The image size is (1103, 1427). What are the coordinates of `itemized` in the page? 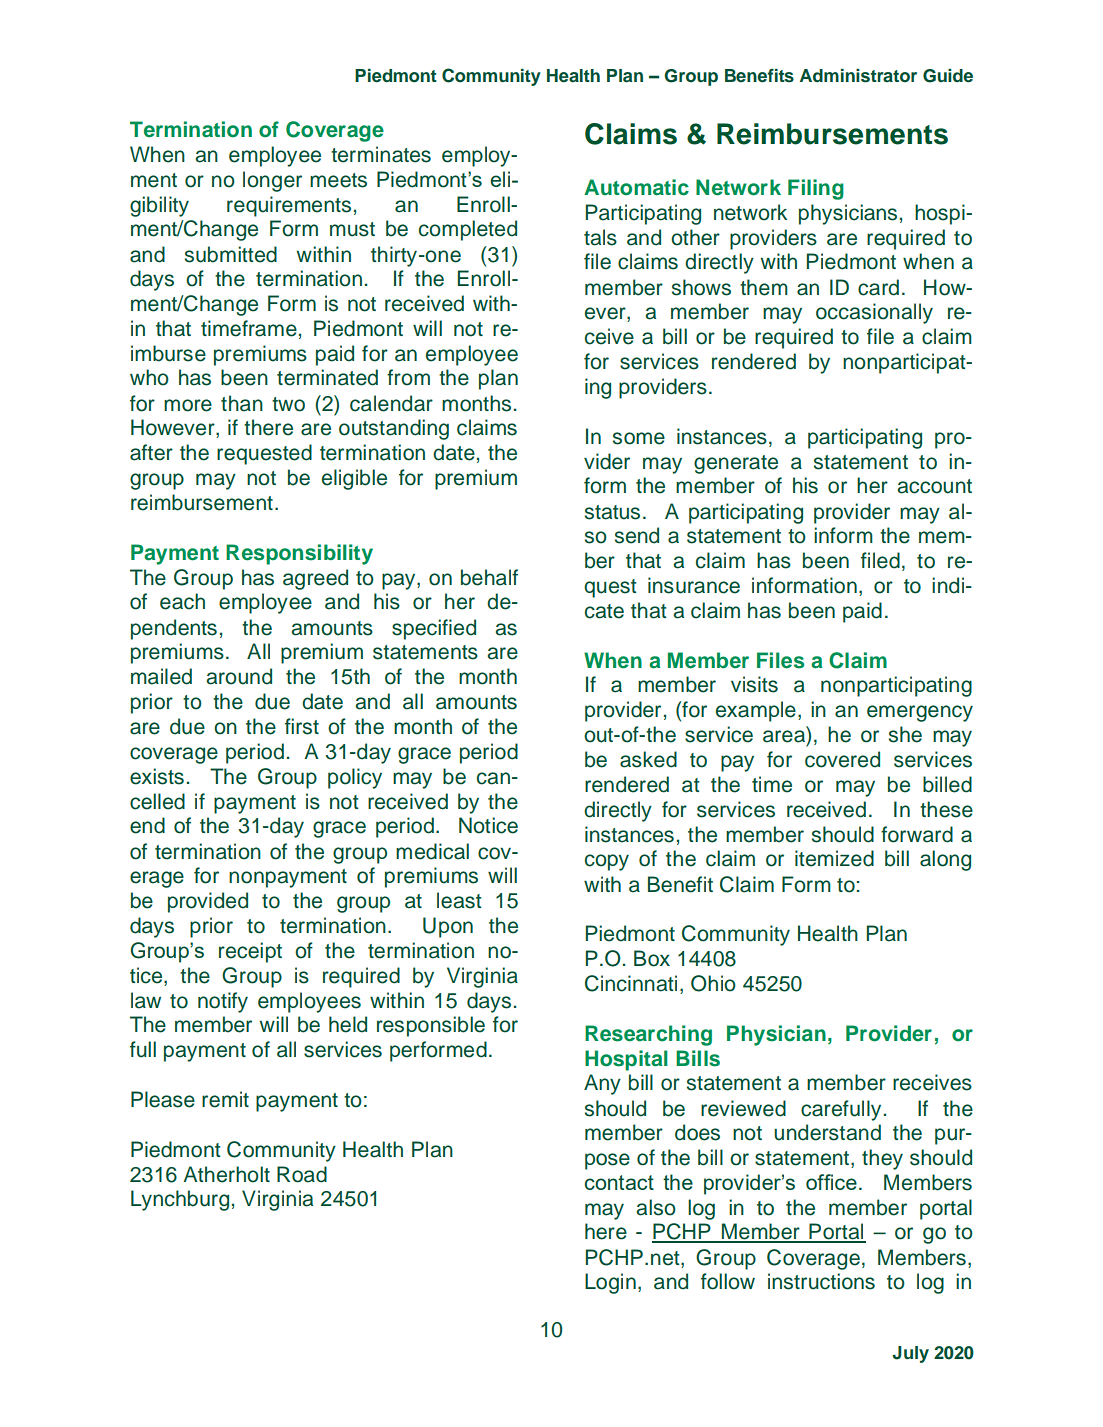 It's located at (834, 858).
